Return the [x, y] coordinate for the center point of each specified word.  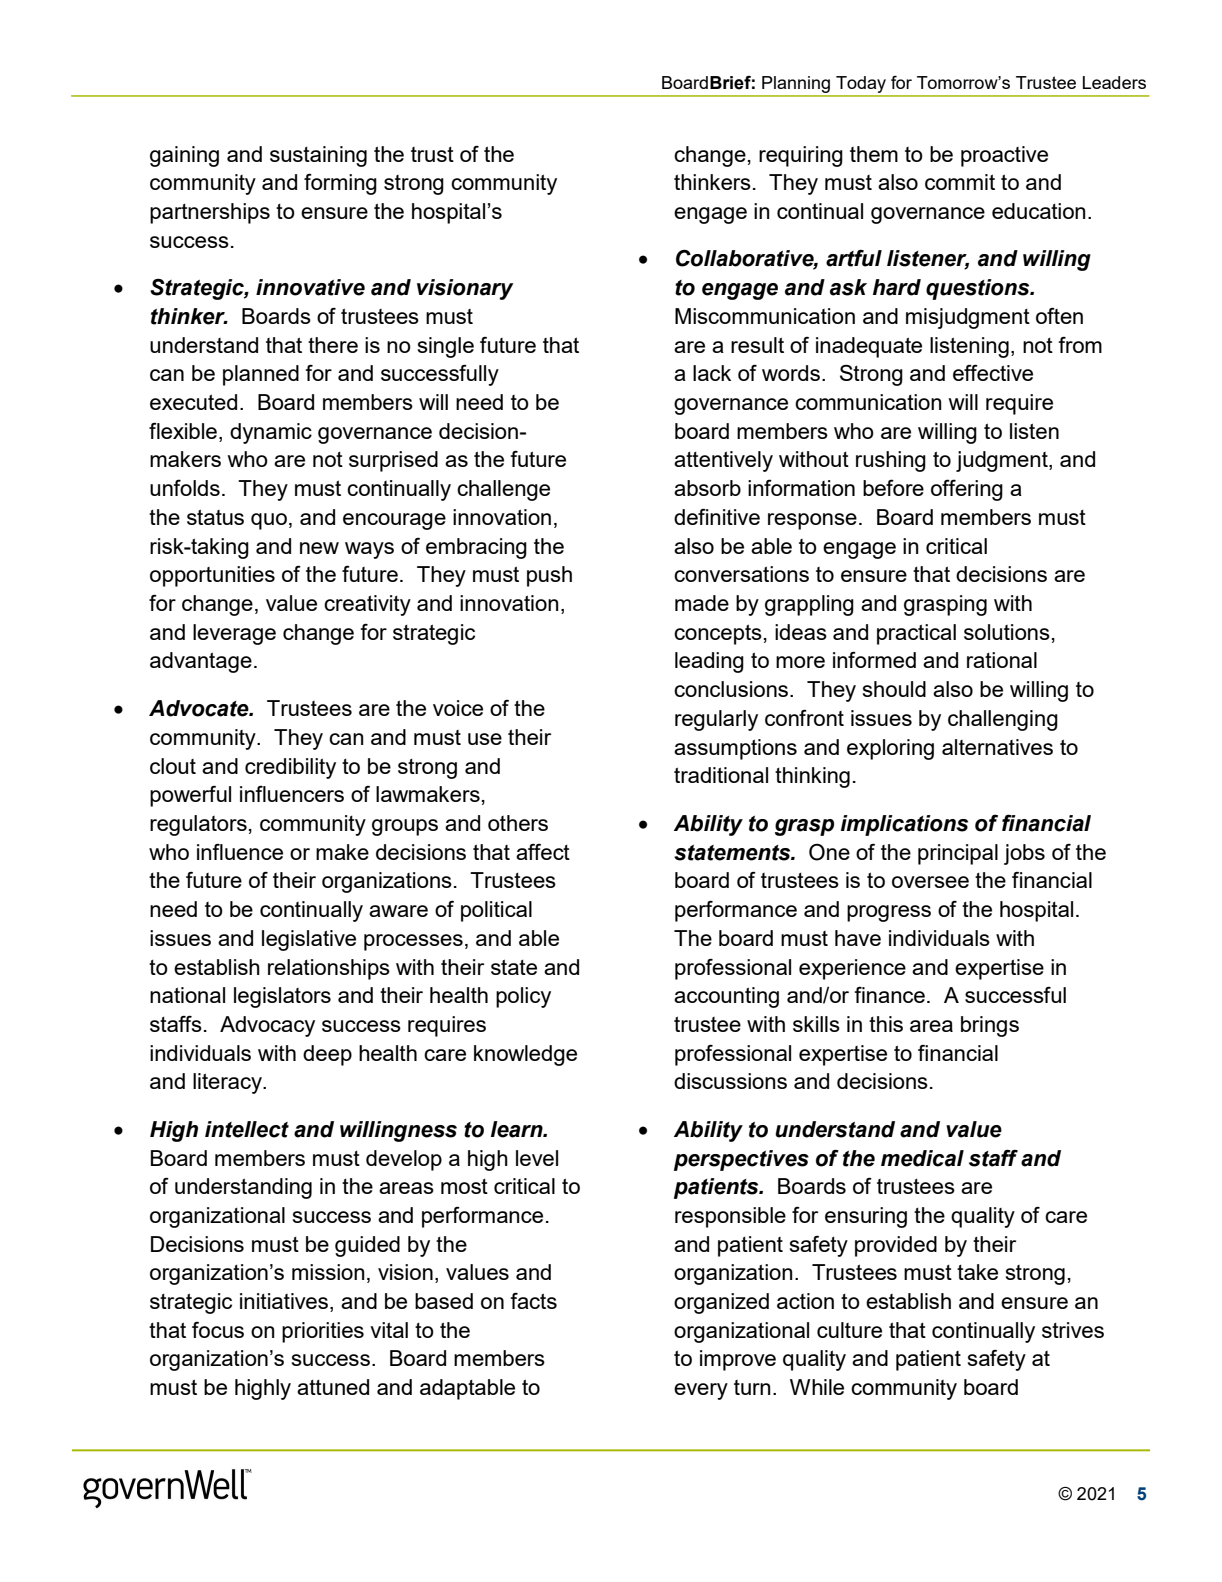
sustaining [318, 156]
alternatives [997, 747]
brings [990, 1026]
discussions [730, 1081]
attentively [723, 461]
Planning [796, 84]
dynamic [271, 433]
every [701, 1391]
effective [993, 373]
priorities [323, 1332]
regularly [716, 720]
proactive [1004, 156]
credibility [290, 768]
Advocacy [267, 1026]
